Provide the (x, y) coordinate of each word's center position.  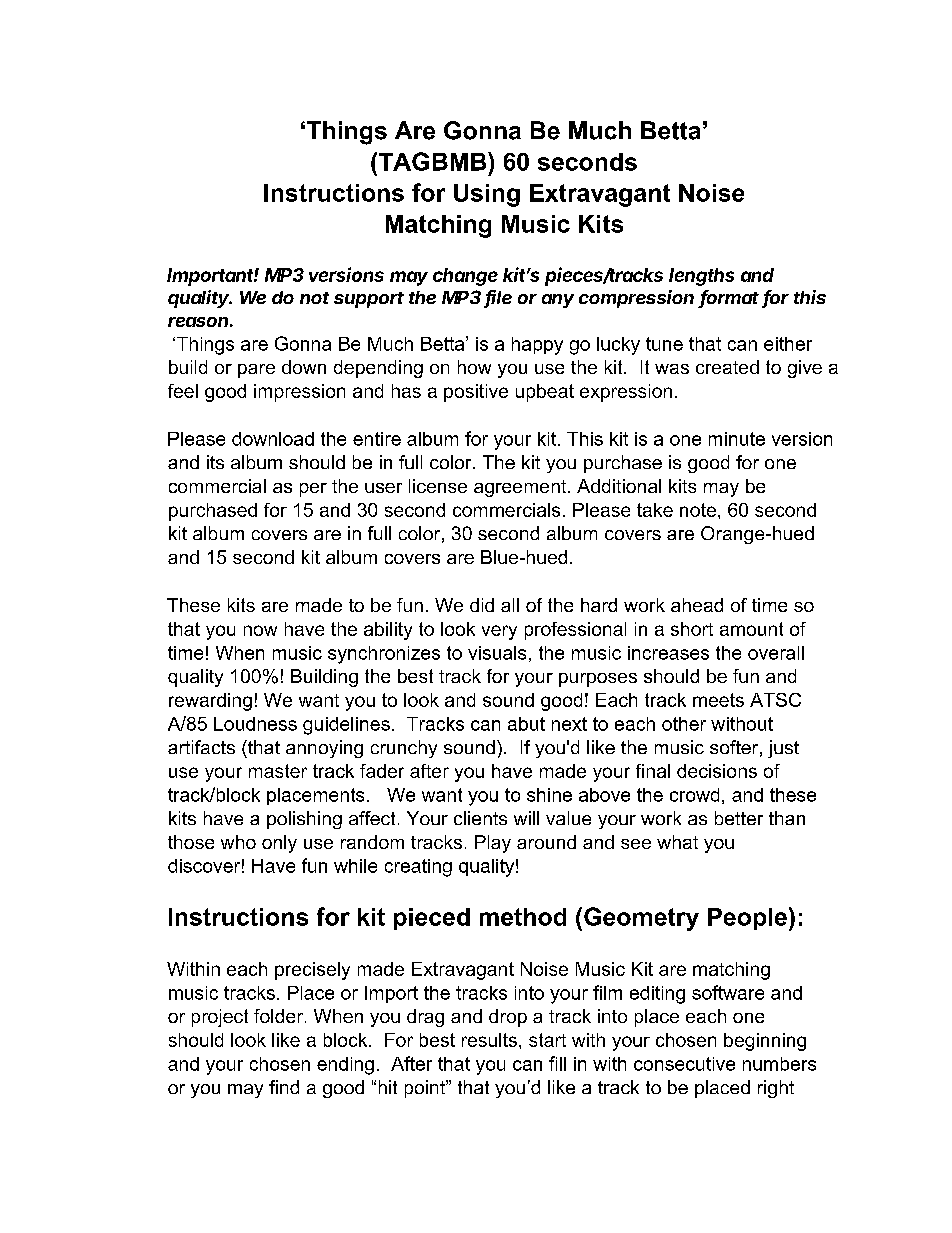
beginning (765, 1042)
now (260, 630)
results (489, 1040)
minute (737, 439)
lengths (701, 277)
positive (476, 393)
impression (299, 393)
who (238, 842)
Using (487, 195)
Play (493, 844)
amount (751, 629)
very (499, 632)
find (284, 1087)
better (739, 818)
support (369, 300)
